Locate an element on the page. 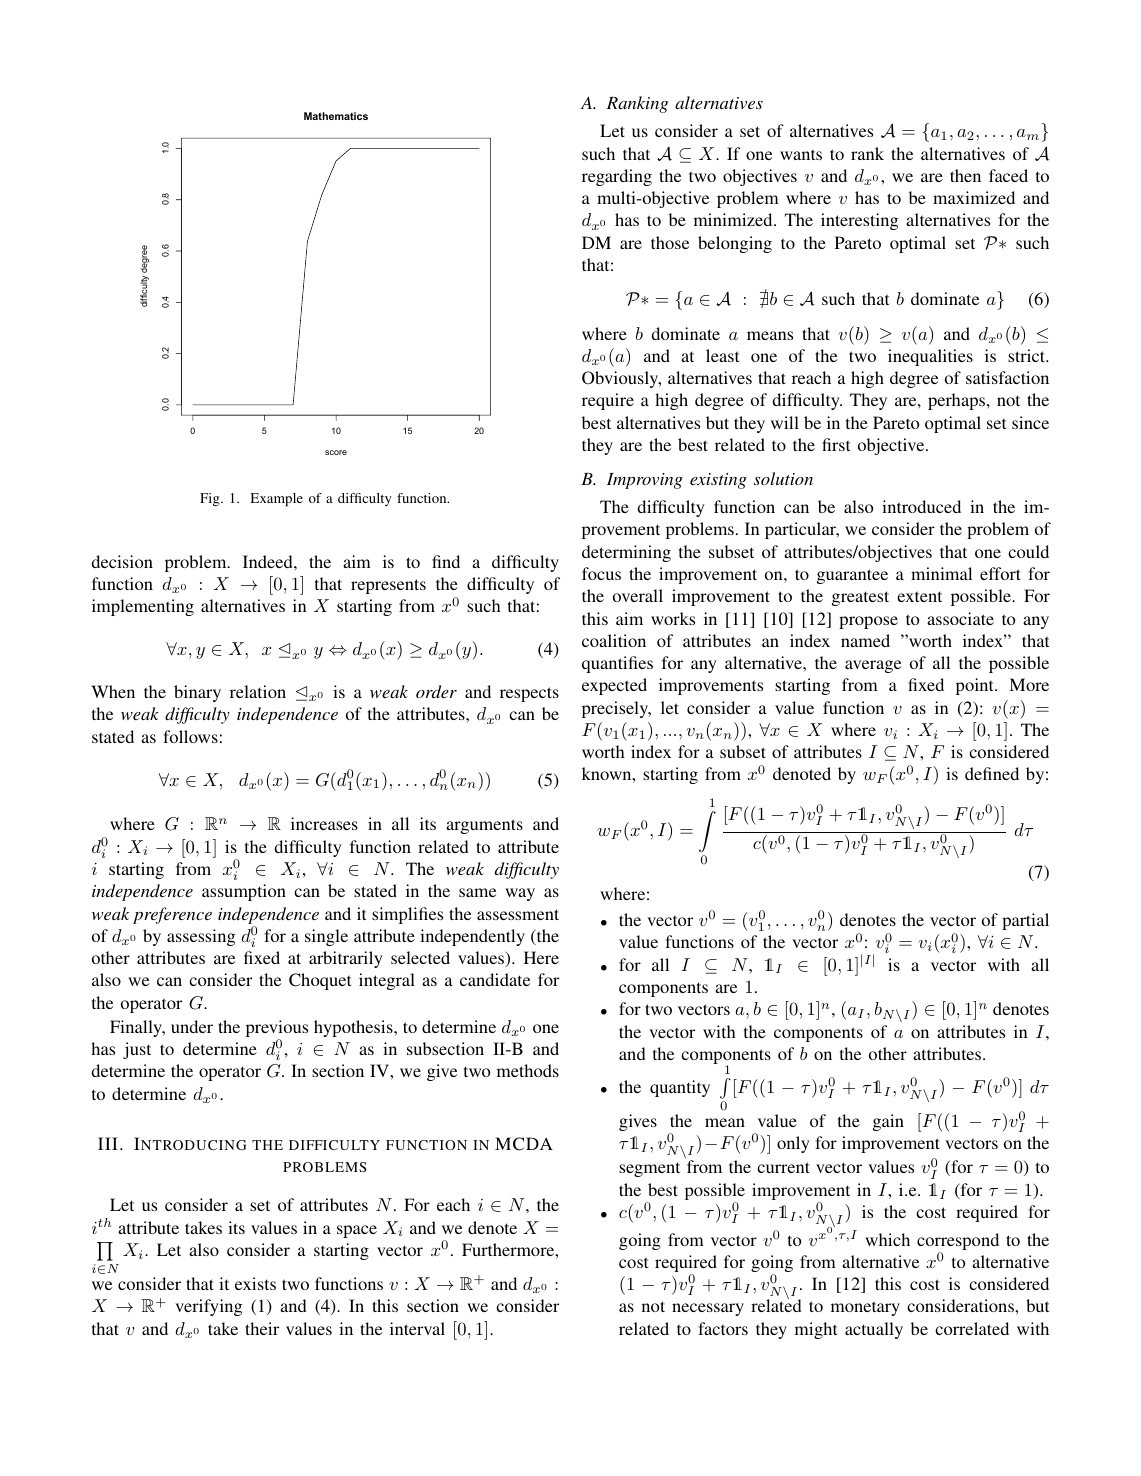 The height and width of the page is (1476, 1141). verifying is located at coordinates (208, 1307).
